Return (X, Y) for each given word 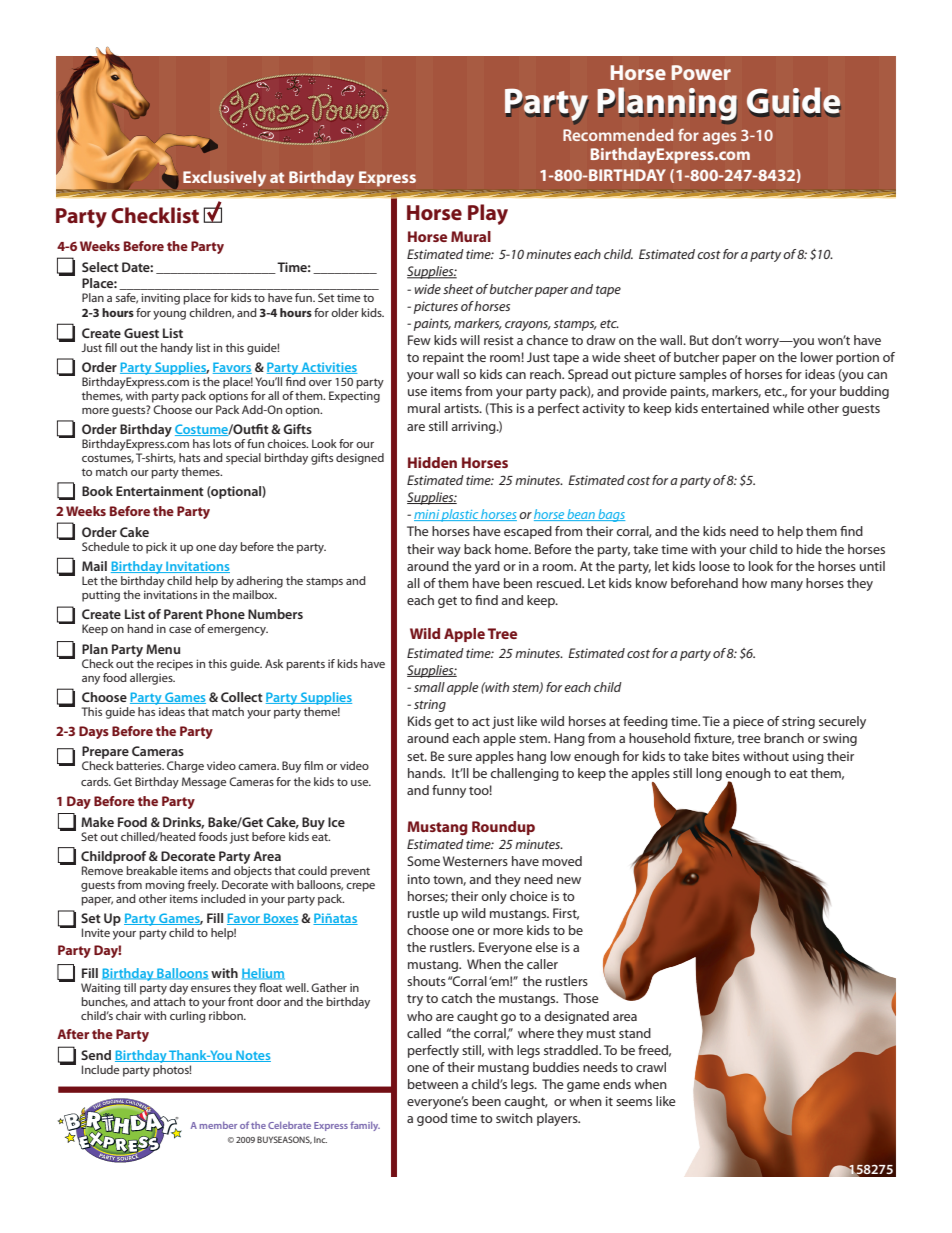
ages (719, 138)
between (433, 1084)
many (787, 586)
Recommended (618, 135)
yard (487, 567)
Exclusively (224, 179)
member (218, 1125)
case (180, 630)
